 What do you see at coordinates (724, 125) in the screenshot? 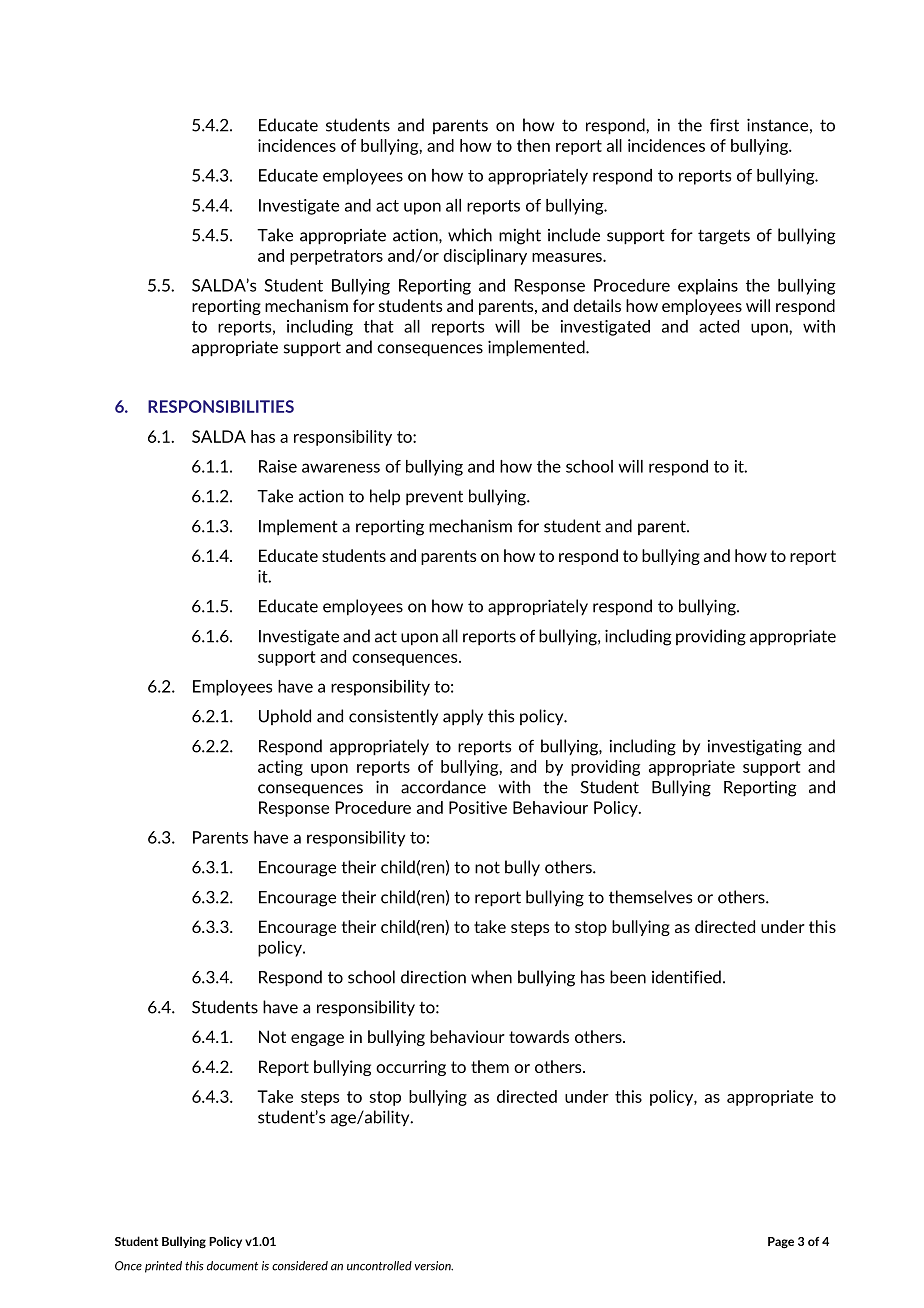
I see `first` at bounding box center [724, 125].
